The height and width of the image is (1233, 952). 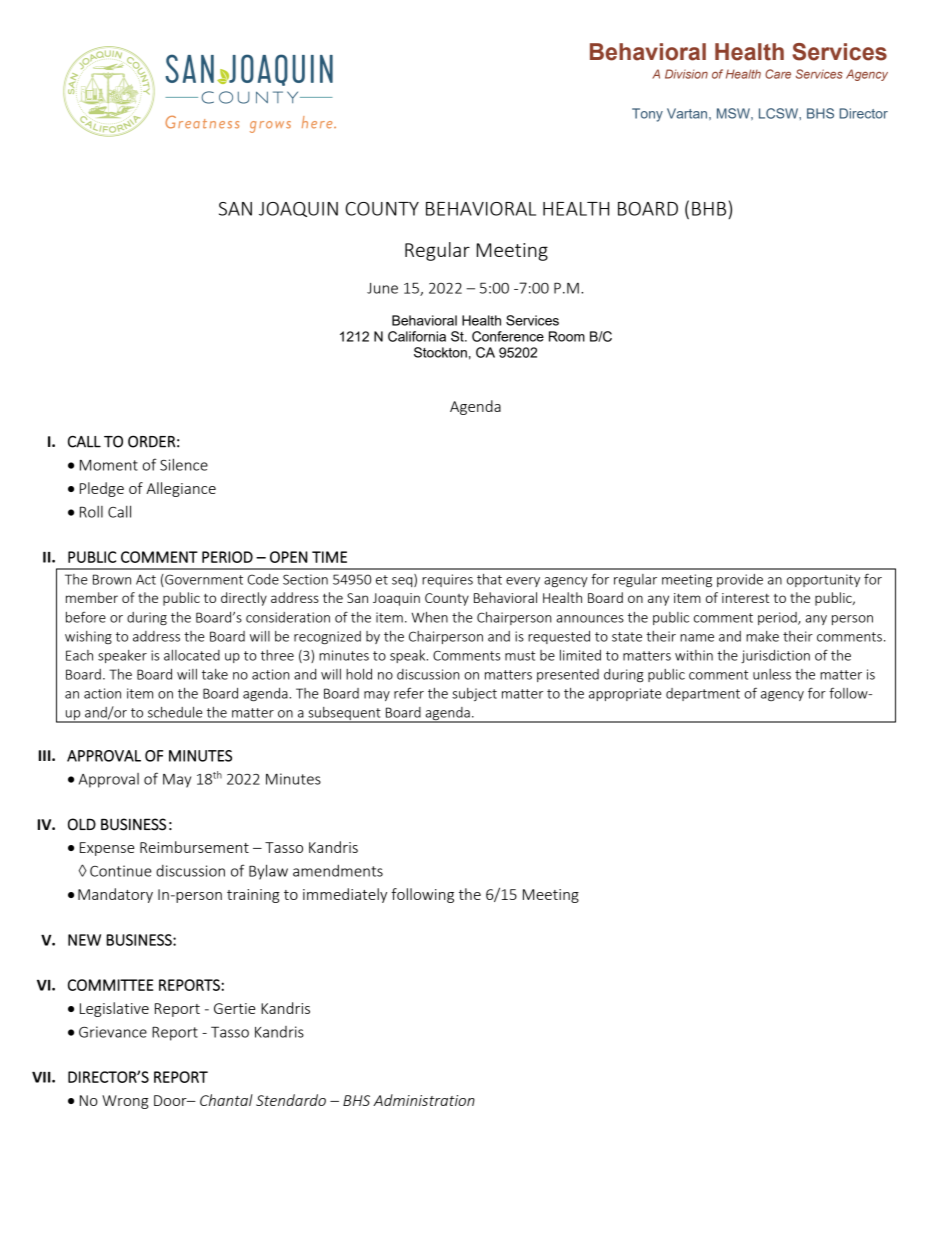 I want to click on requires, so click(x=447, y=580).
